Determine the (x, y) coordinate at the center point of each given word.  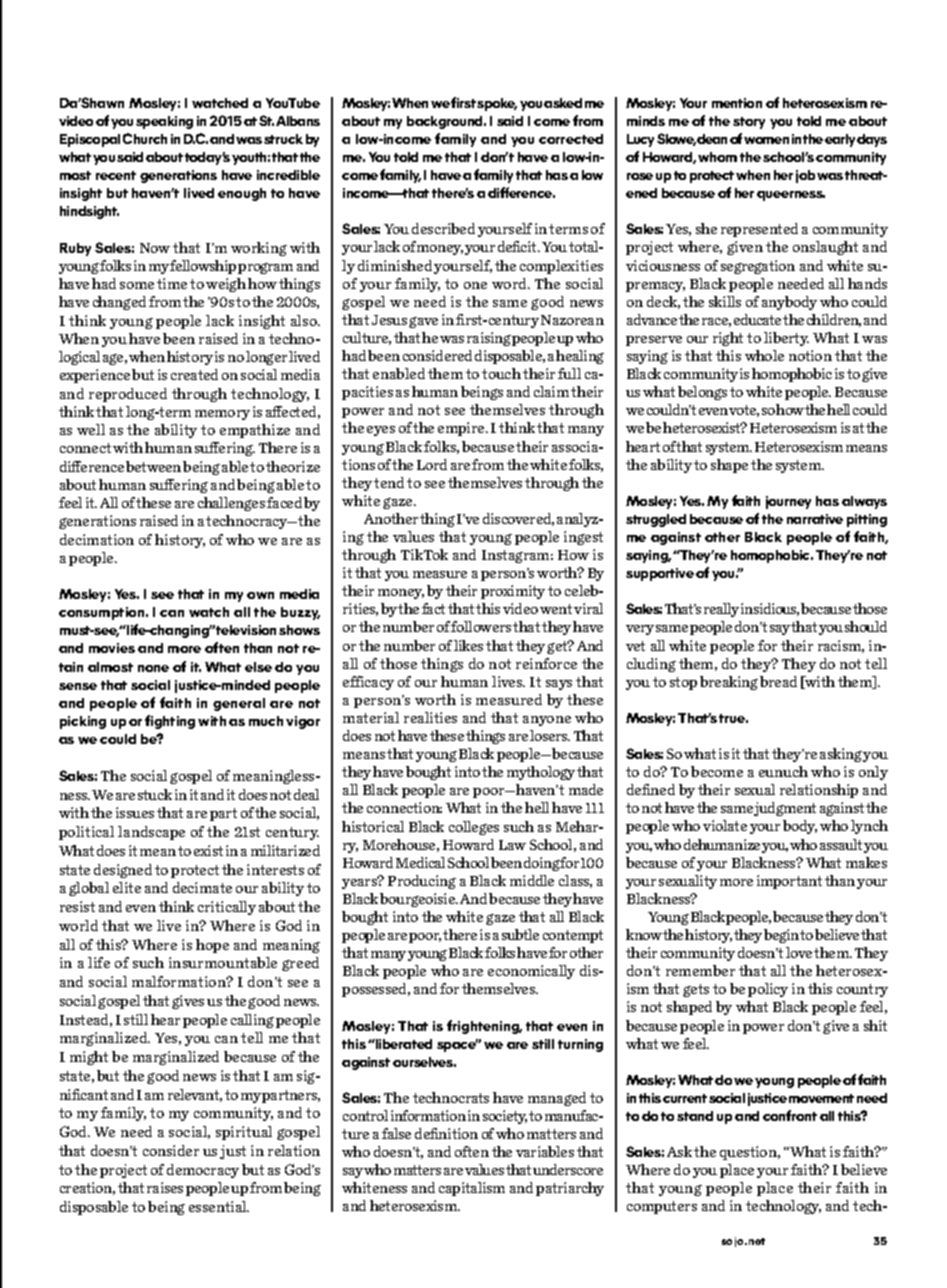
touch (501, 373)
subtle (520, 934)
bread (778, 681)
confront (790, 1115)
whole (764, 355)
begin (782, 936)
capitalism (472, 1189)
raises (165, 1187)
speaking (164, 122)
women (766, 140)
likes (468, 645)
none (153, 668)
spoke (497, 104)
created (194, 374)
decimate (202, 887)
